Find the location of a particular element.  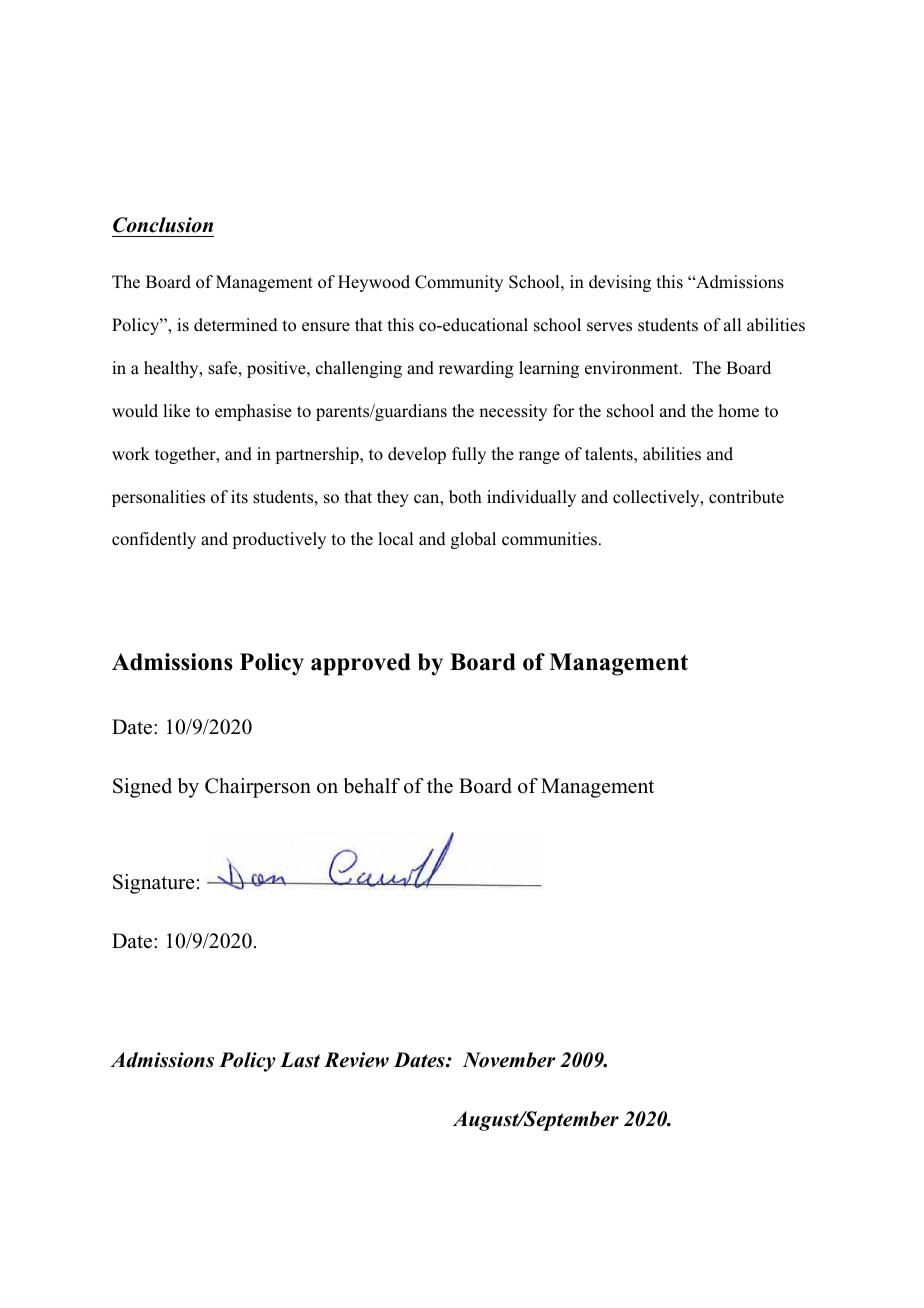

Community is located at coordinates (459, 283).
